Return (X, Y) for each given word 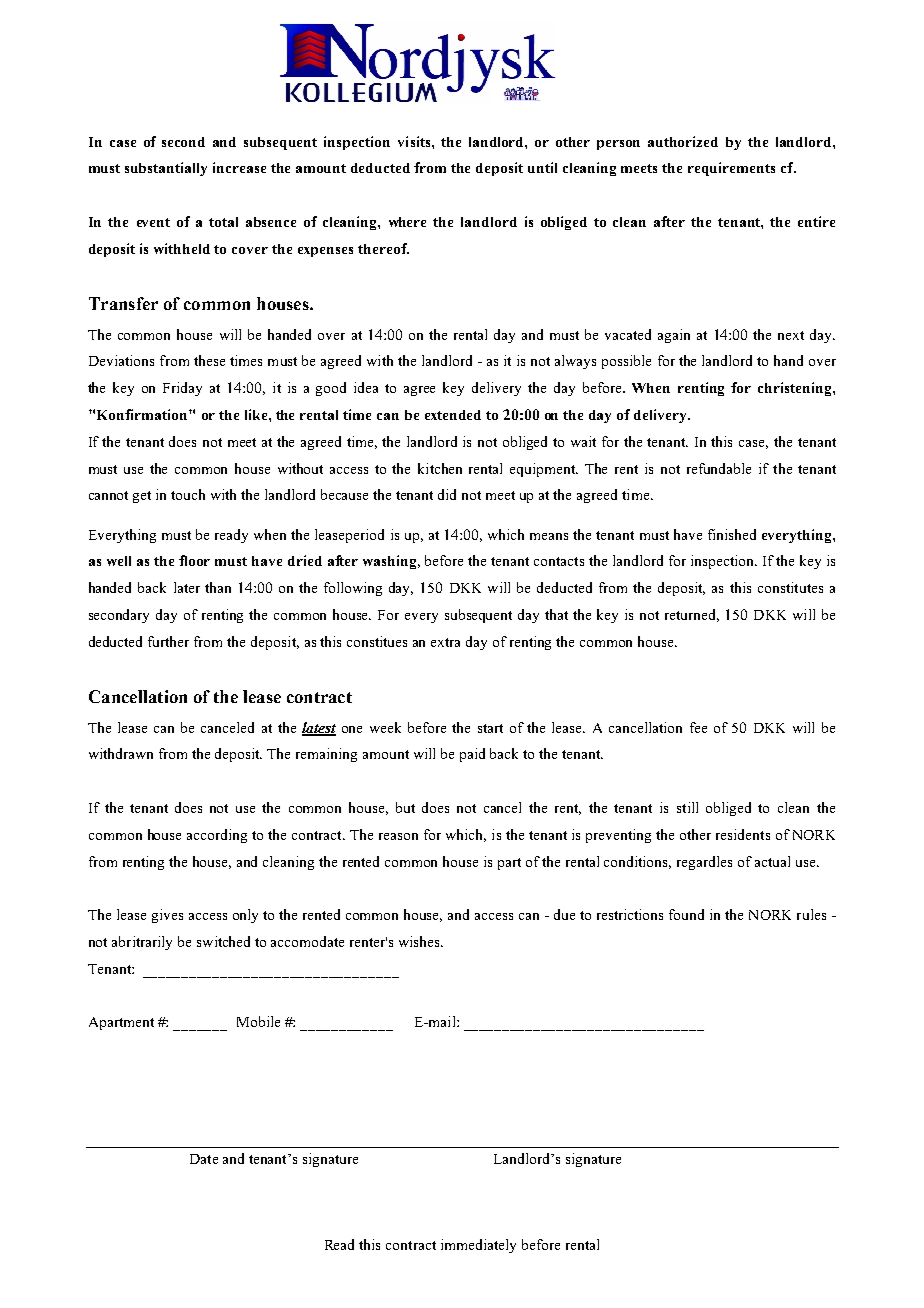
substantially (166, 169)
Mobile (258, 1021)
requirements (731, 169)
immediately (478, 1246)
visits (415, 141)
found (686, 914)
